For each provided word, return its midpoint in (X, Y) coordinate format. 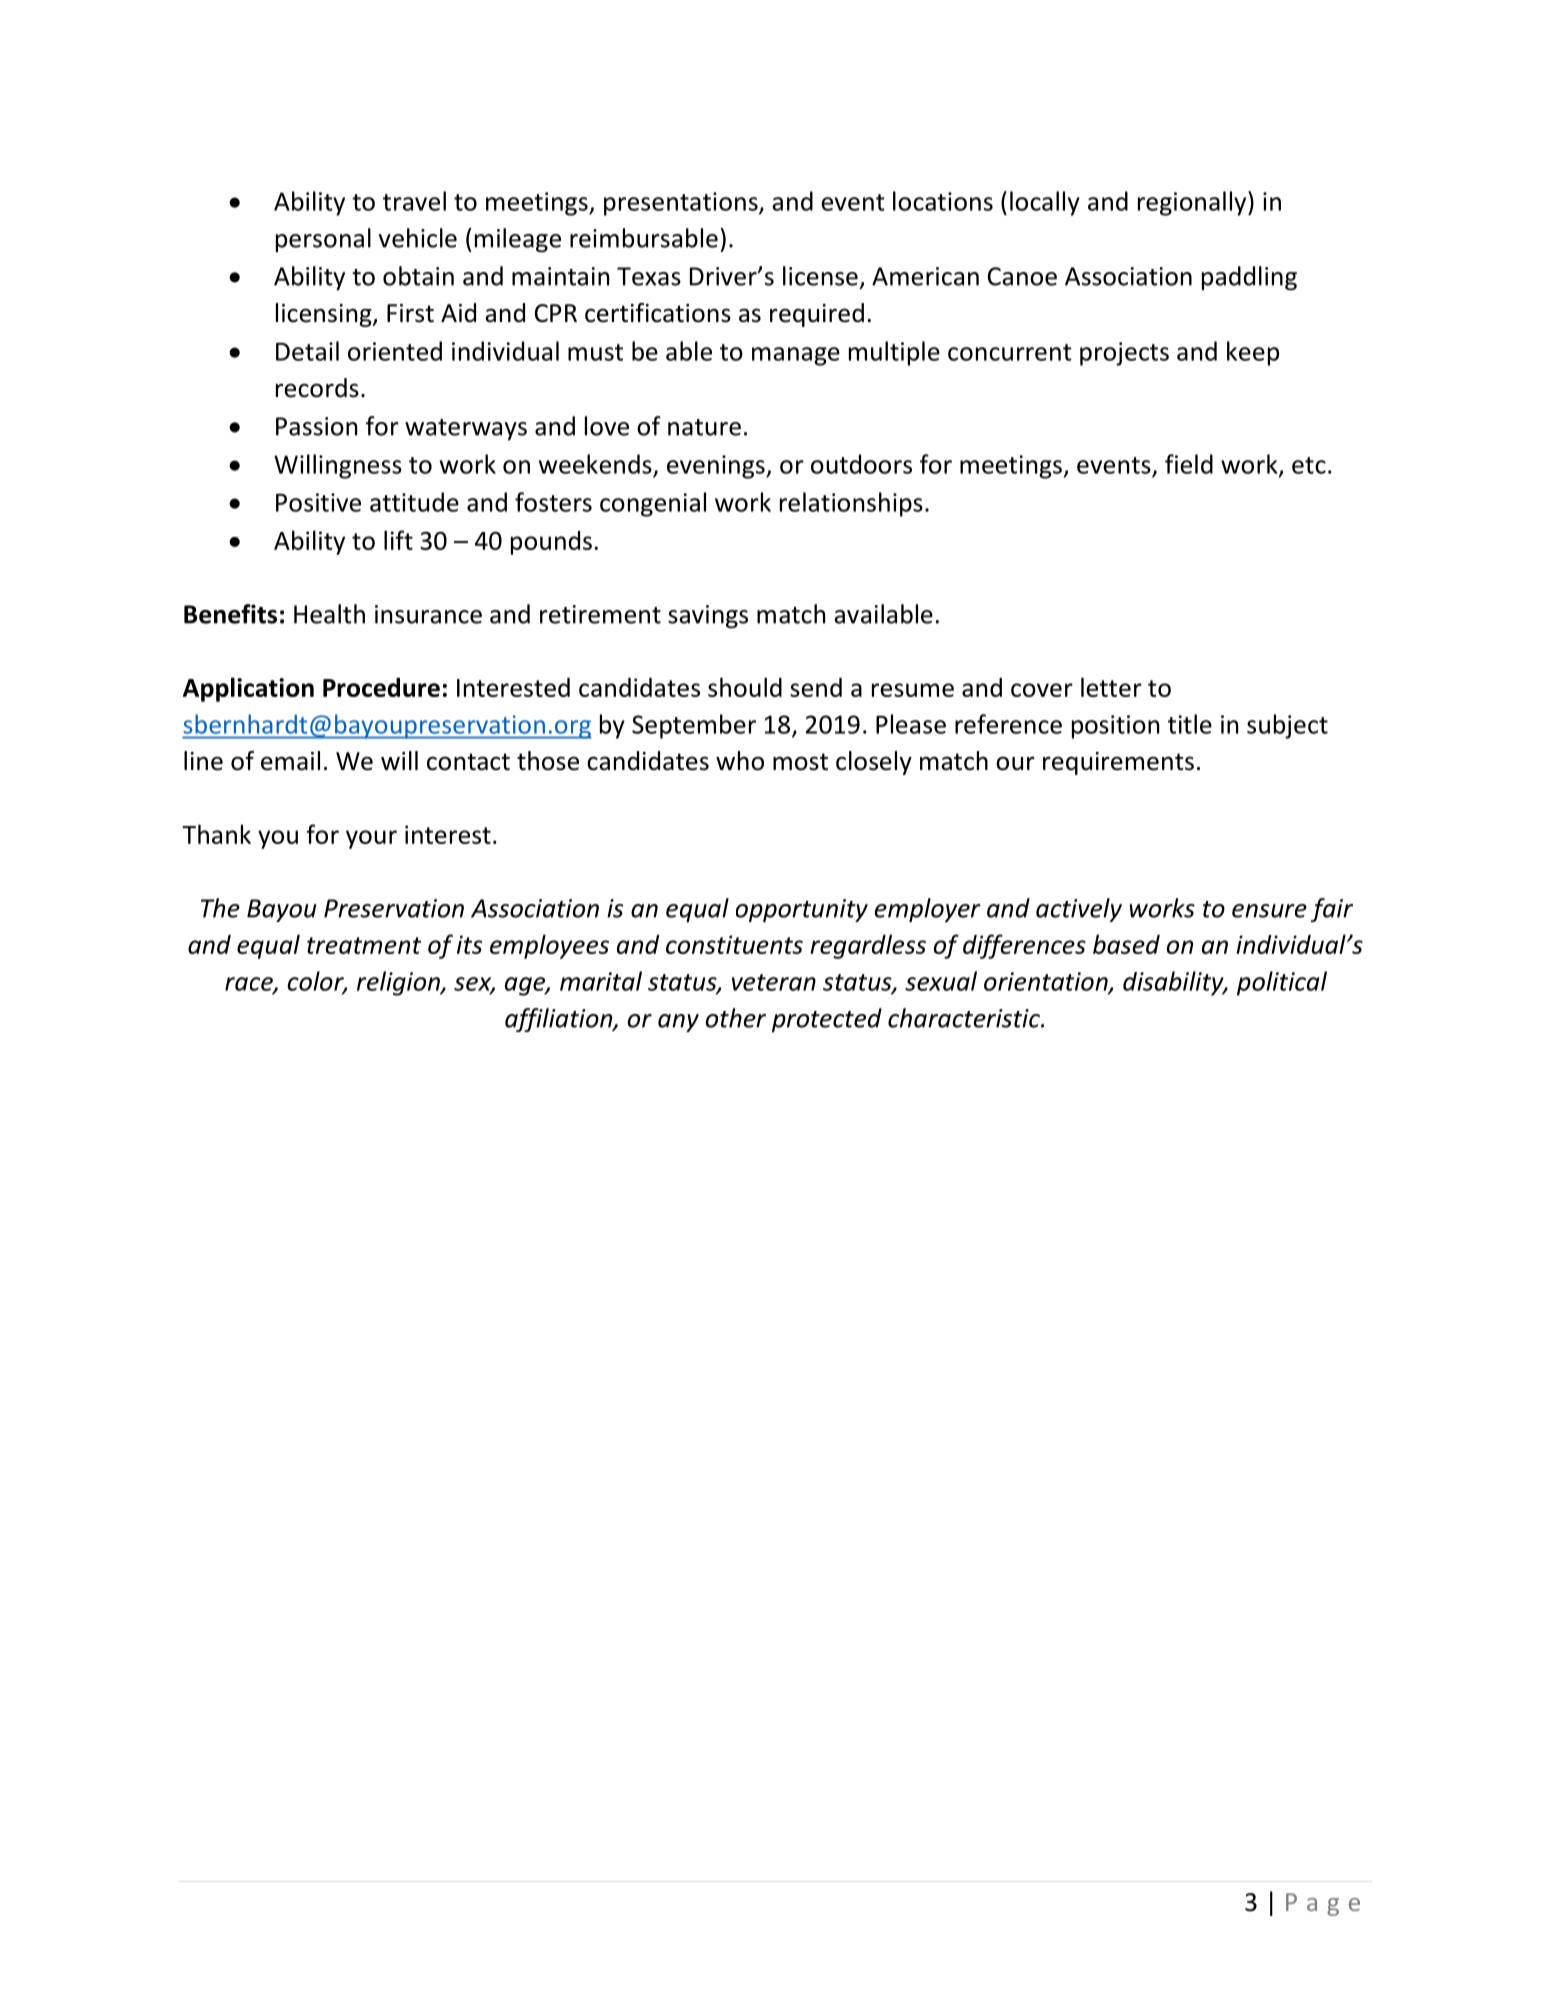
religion (399, 983)
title (1190, 724)
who (740, 761)
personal (323, 240)
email (290, 761)
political (1282, 983)
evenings (717, 467)
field (1189, 464)
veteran (774, 982)
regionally (1193, 203)
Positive (318, 502)
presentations (682, 204)
